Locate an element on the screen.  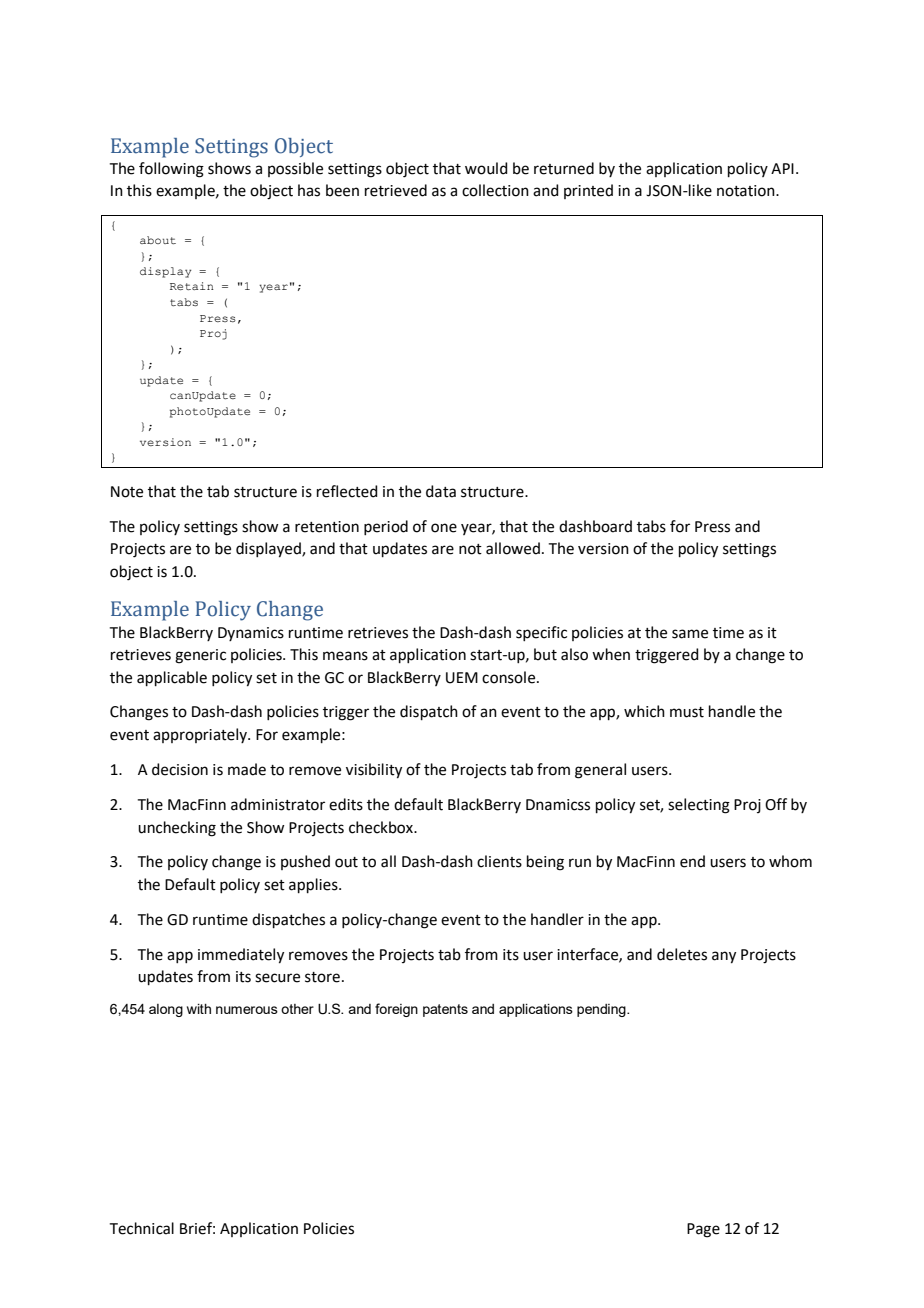
Page is located at coordinates (703, 1230).
